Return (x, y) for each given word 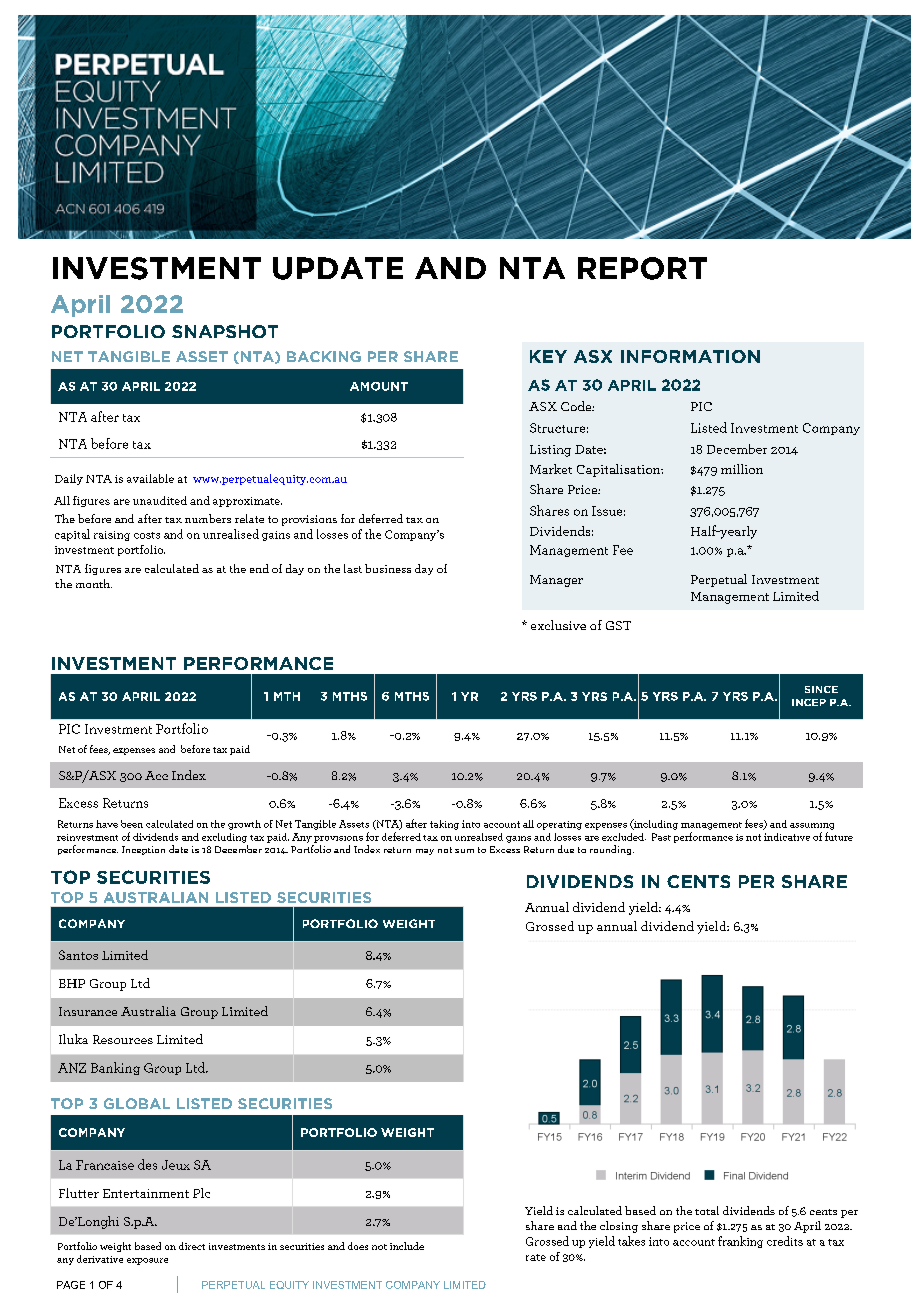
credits (785, 1241)
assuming (812, 826)
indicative (787, 837)
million (742, 469)
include (407, 1246)
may (425, 852)
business (388, 568)
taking (444, 825)
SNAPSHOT (225, 331)
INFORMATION (690, 356)
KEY (548, 356)
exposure (147, 1261)
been (132, 824)
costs (147, 535)
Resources (123, 1039)
